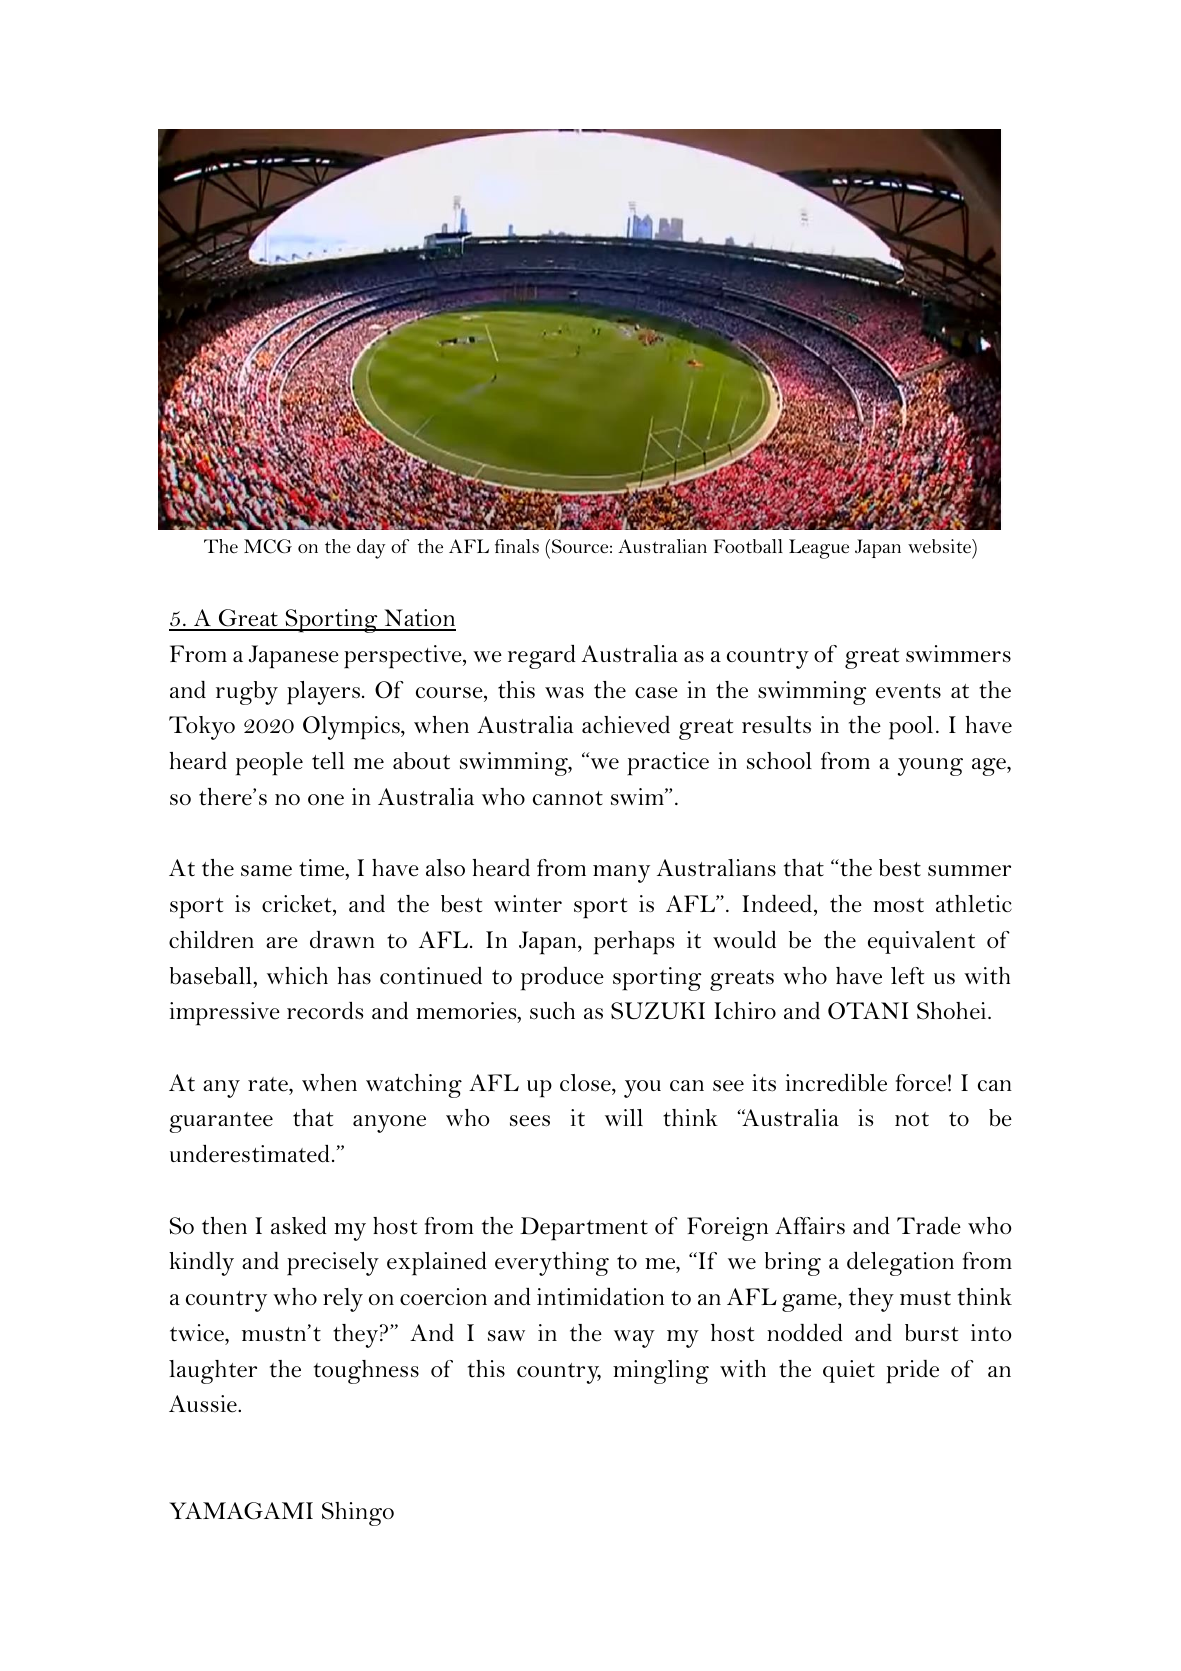 The width and height of the screenshot is (1181, 1671). I want to click on many, so click(621, 874).
